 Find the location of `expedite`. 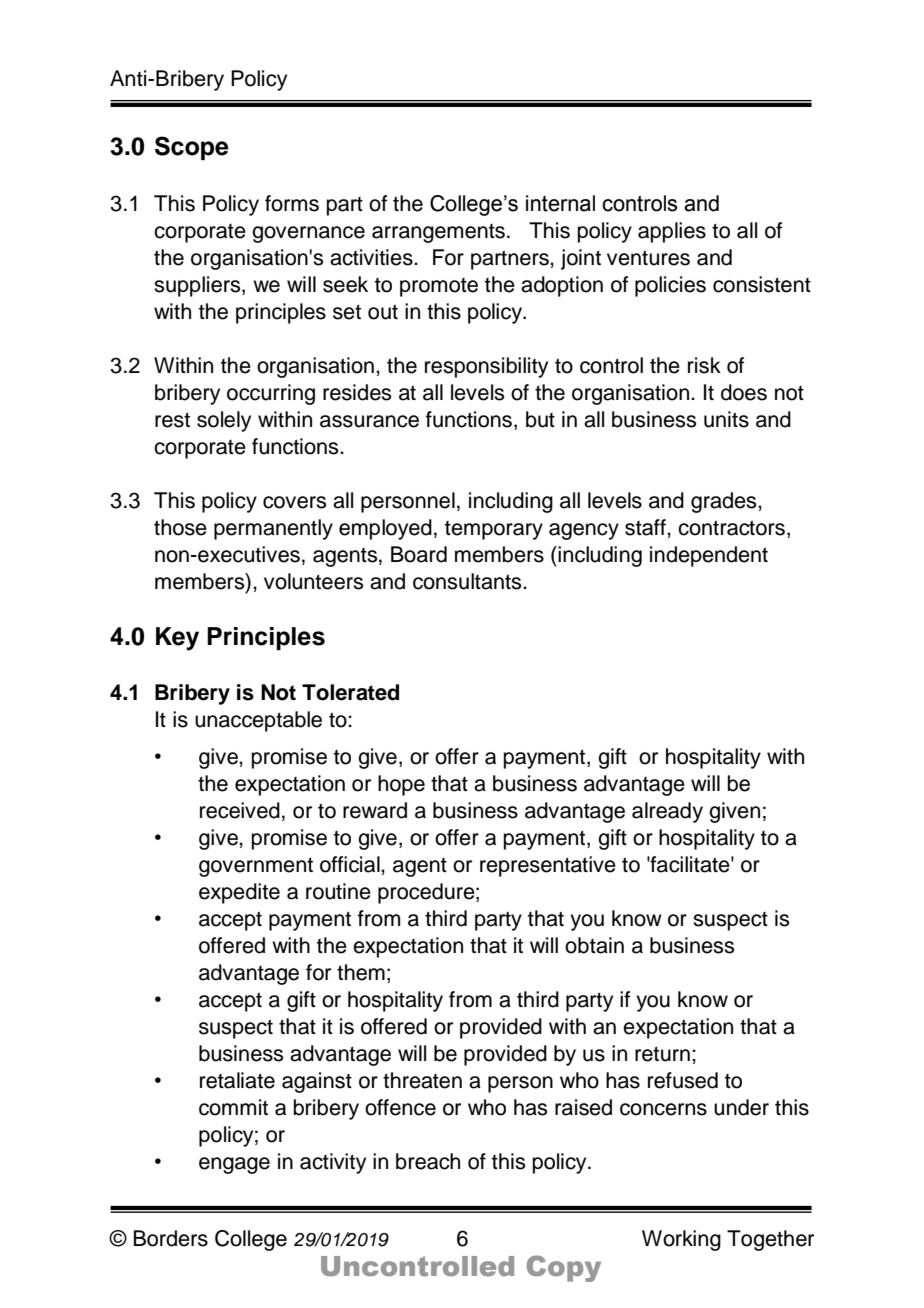

expedite is located at coordinates (239, 893).
